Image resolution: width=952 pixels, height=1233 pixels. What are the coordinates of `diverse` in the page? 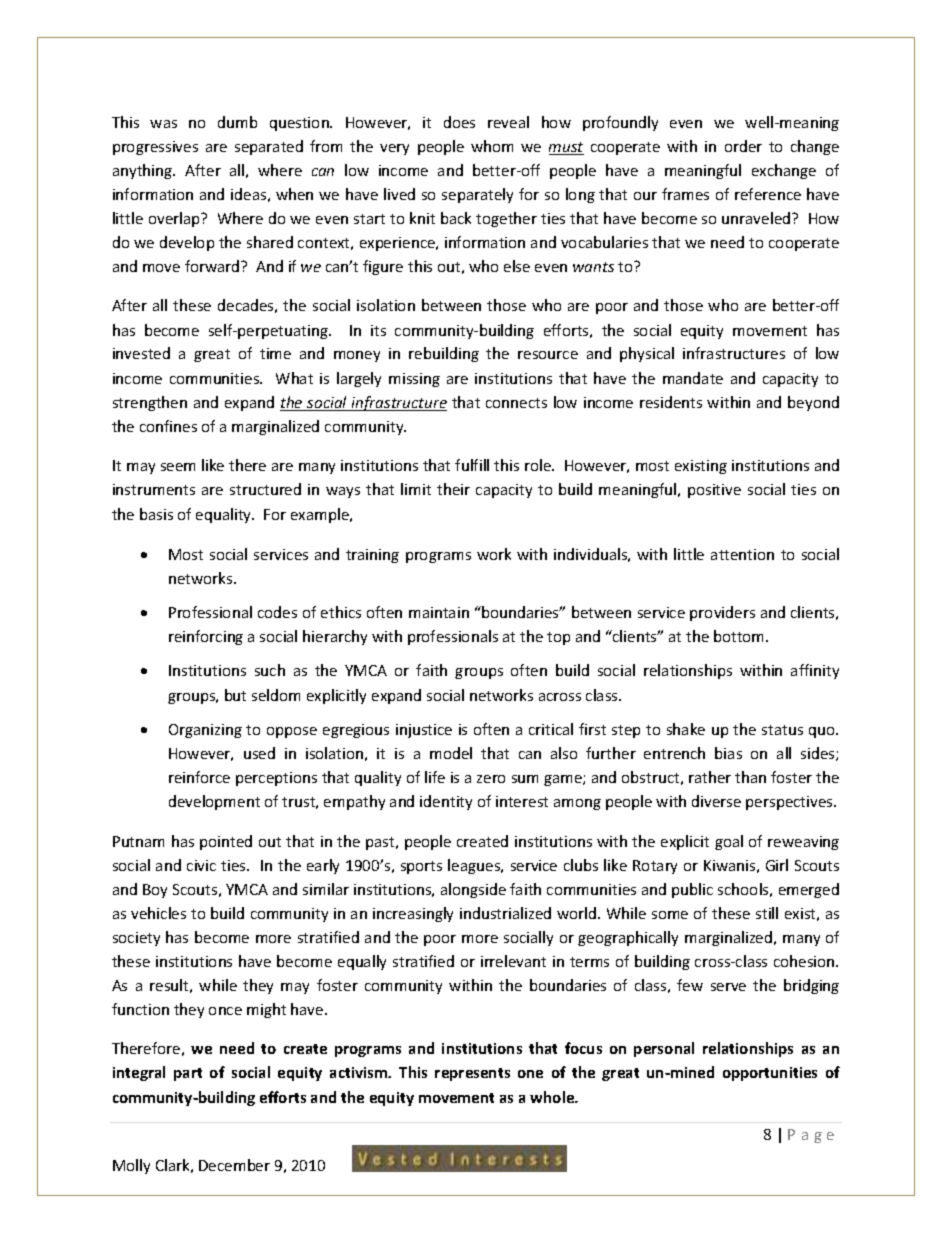 It's located at (716, 801).
